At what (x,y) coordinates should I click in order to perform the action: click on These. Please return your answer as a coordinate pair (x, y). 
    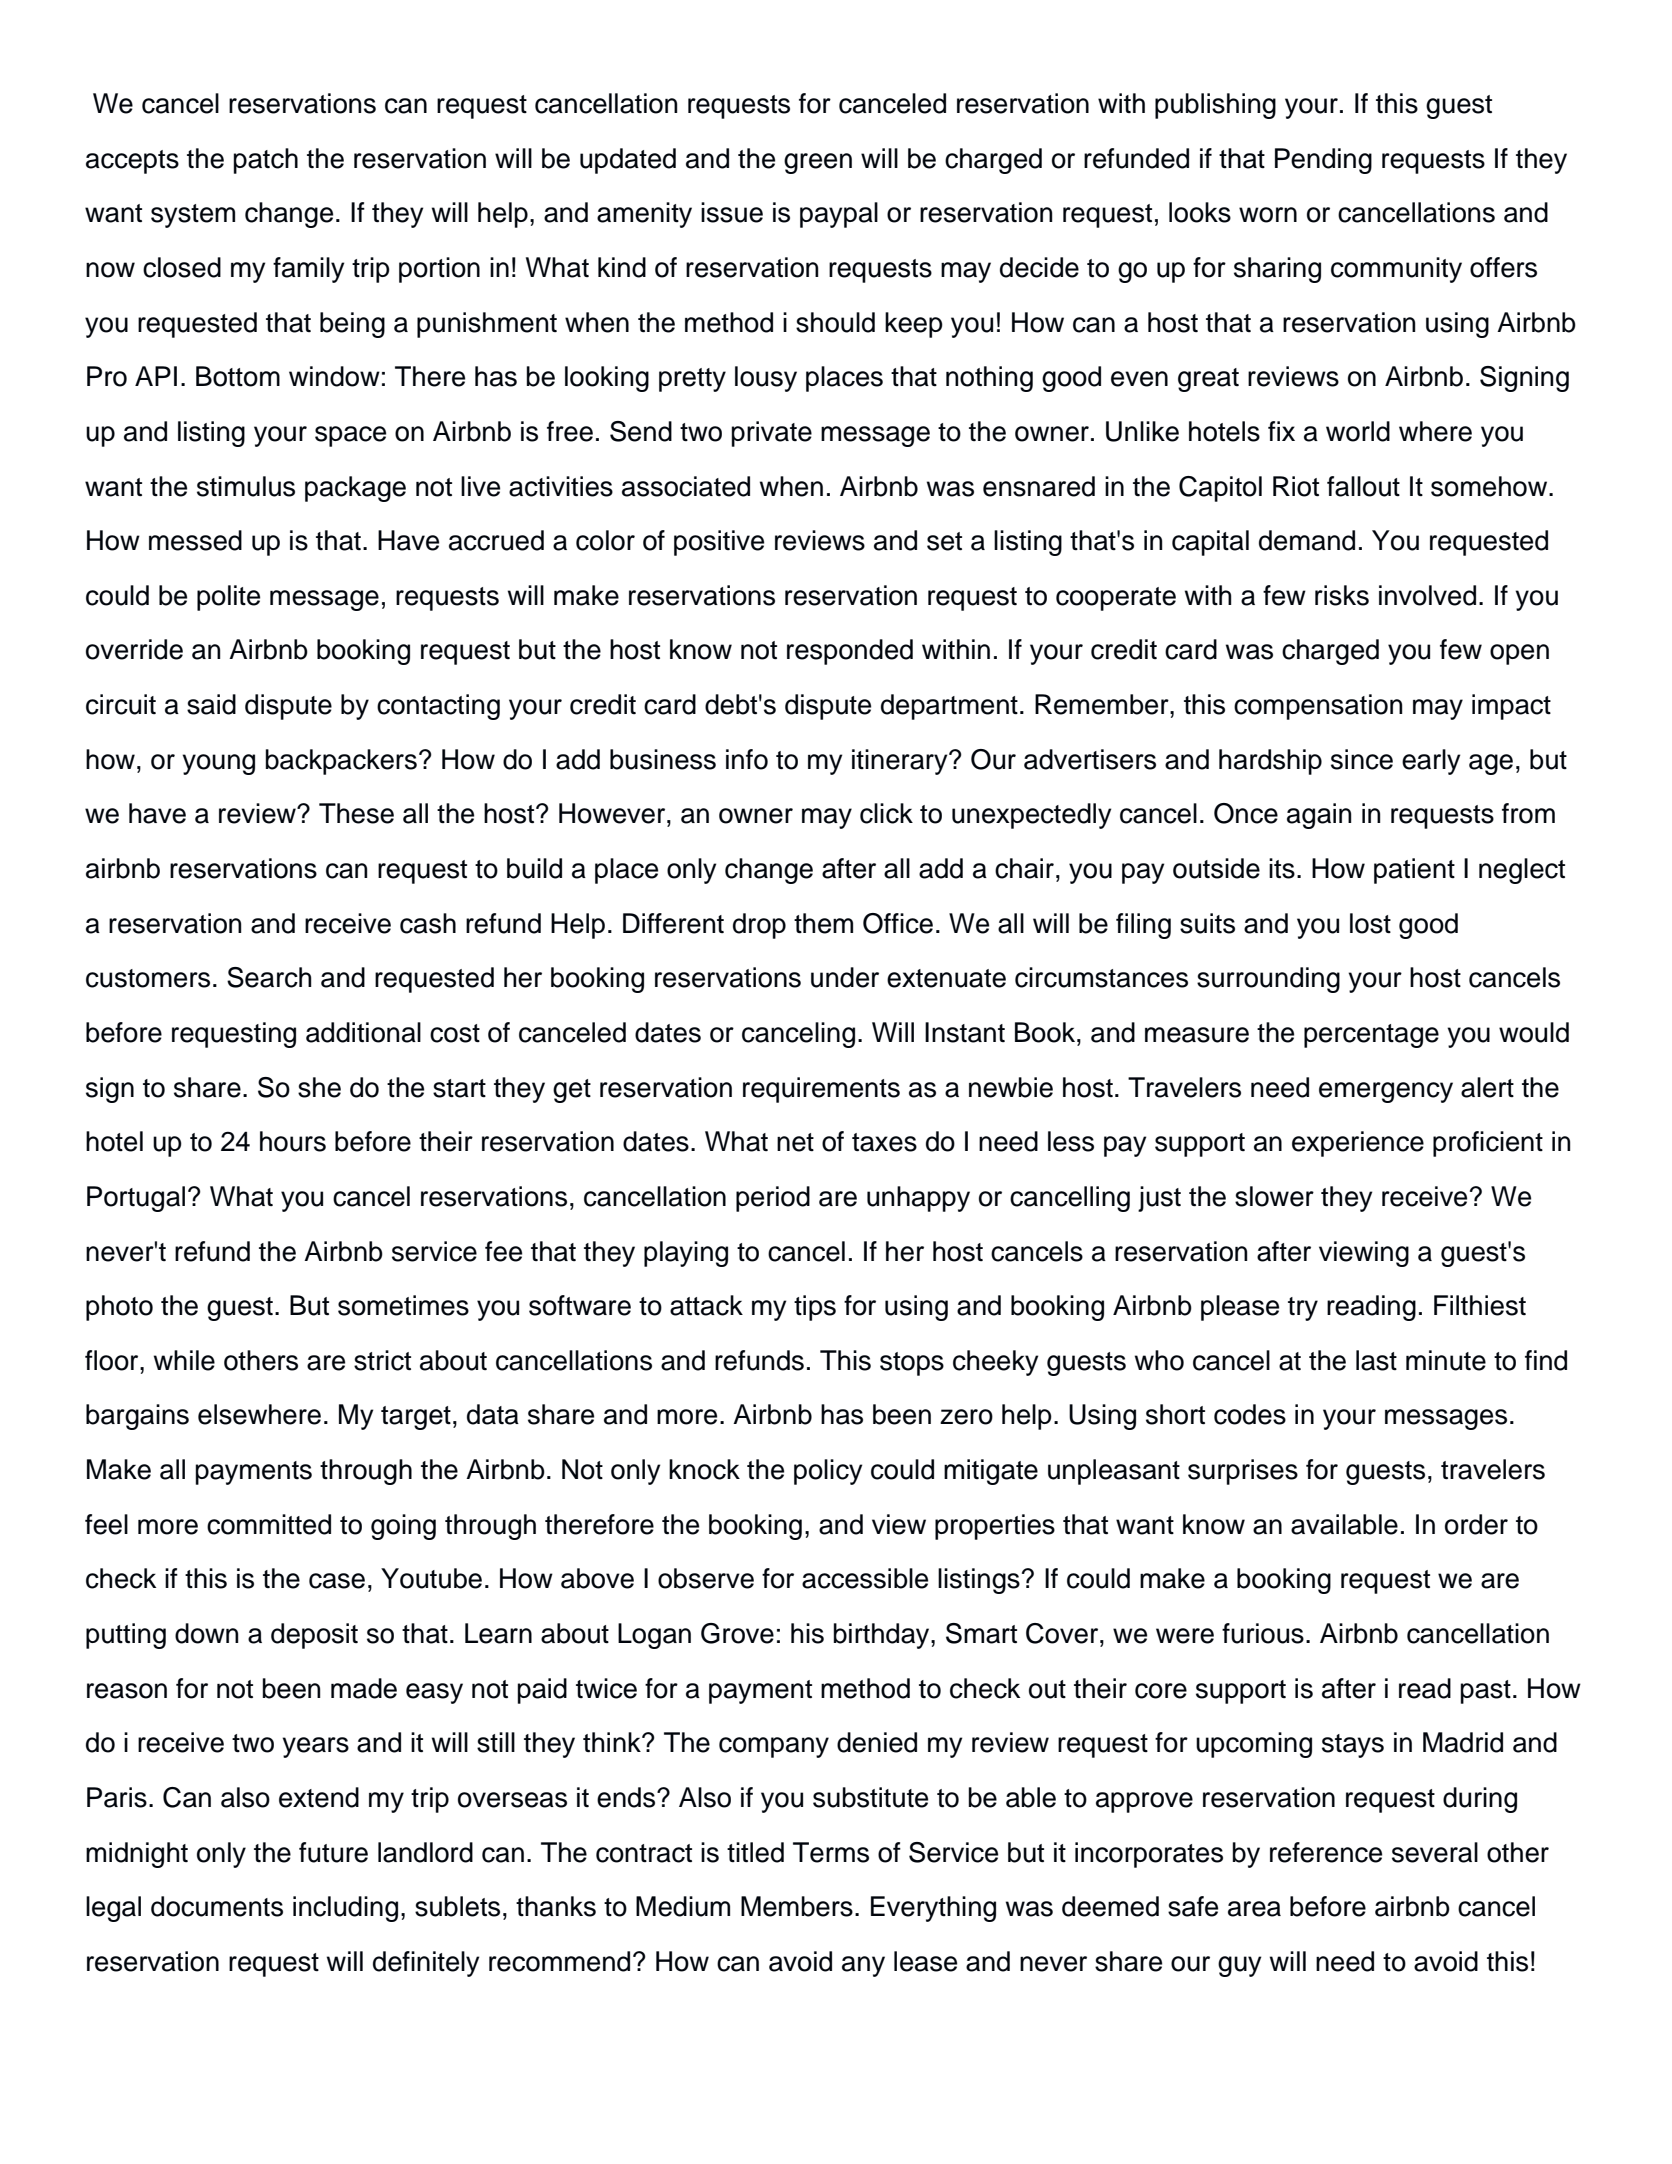
    Looking at the image, I should click on (356, 813).
